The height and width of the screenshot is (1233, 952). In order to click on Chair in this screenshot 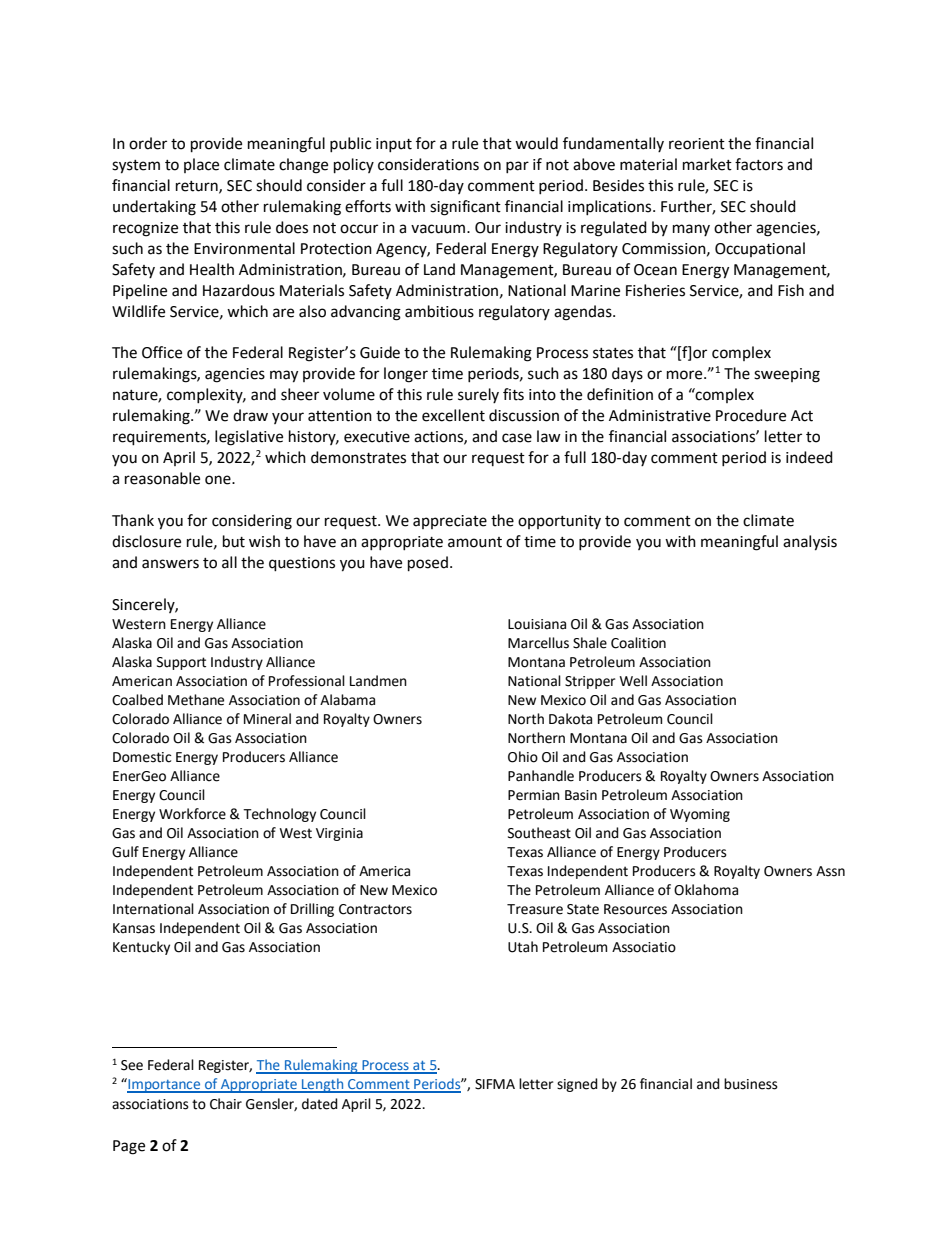, I will do `click(226, 1104)`.
